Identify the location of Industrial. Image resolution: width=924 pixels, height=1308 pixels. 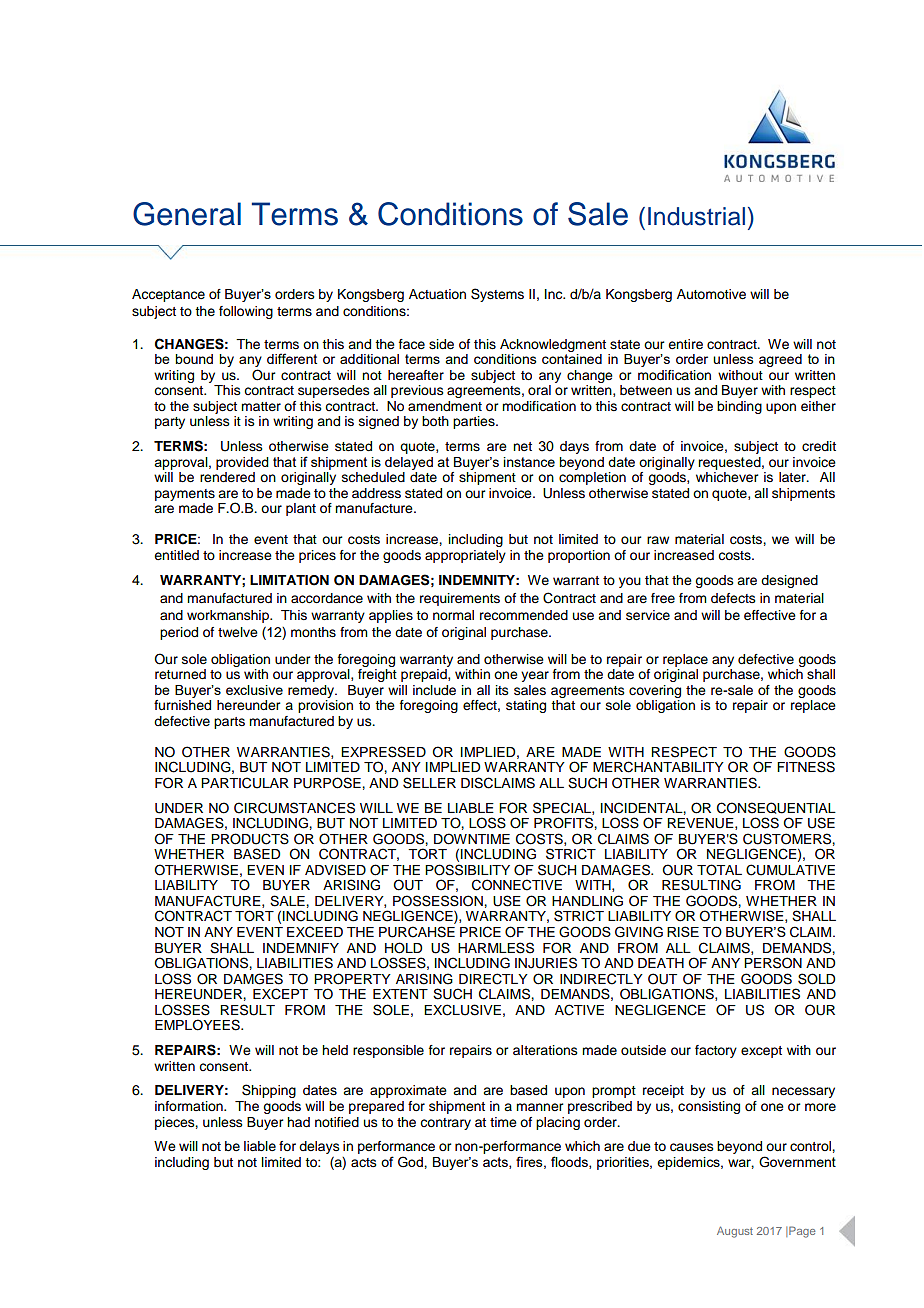
(696, 216).
